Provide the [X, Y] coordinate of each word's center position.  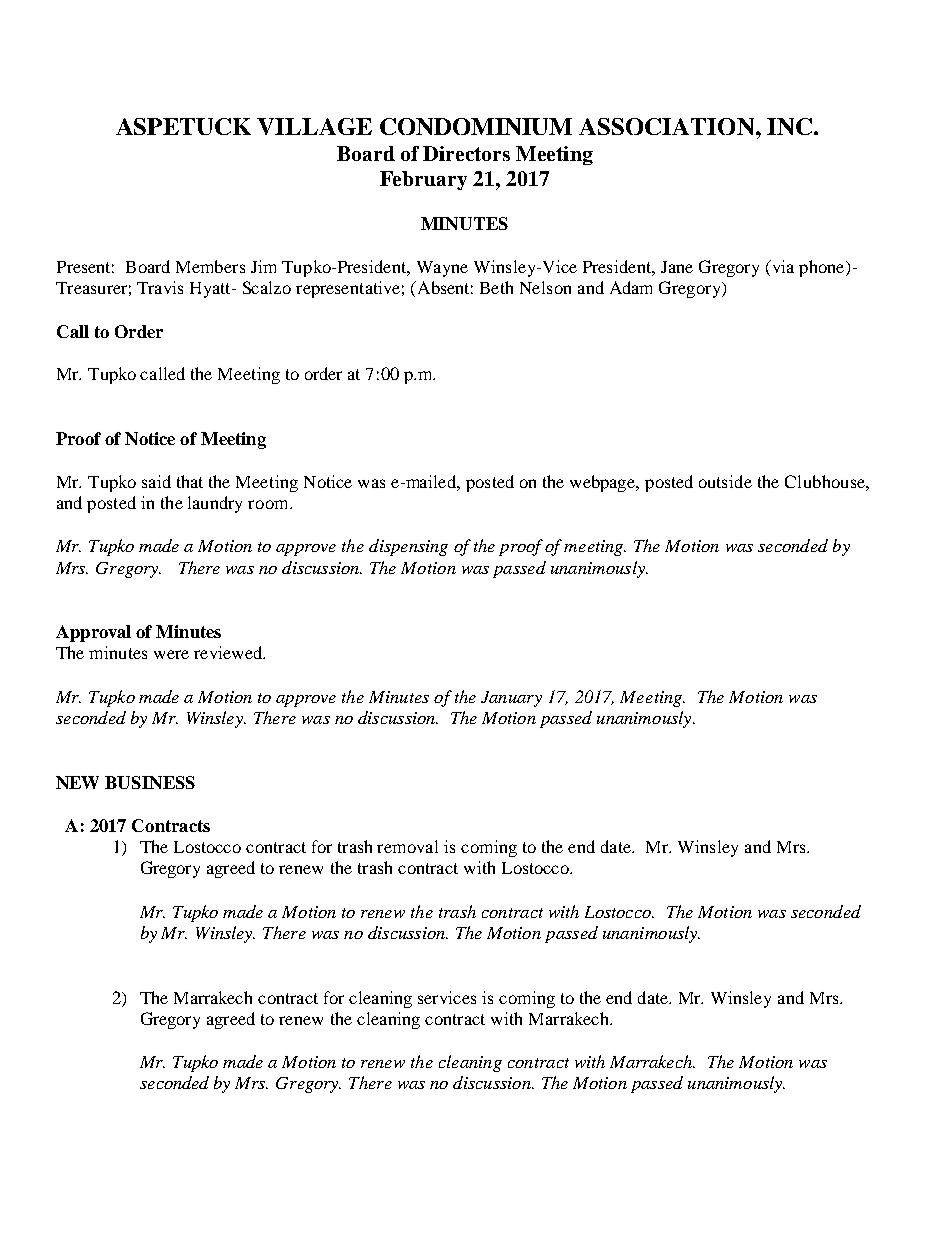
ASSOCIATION [668, 126]
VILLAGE [314, 126]
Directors [466, 153]
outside [725, 481]
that [190, 481]
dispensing [408, 547]
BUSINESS [150, 782]
